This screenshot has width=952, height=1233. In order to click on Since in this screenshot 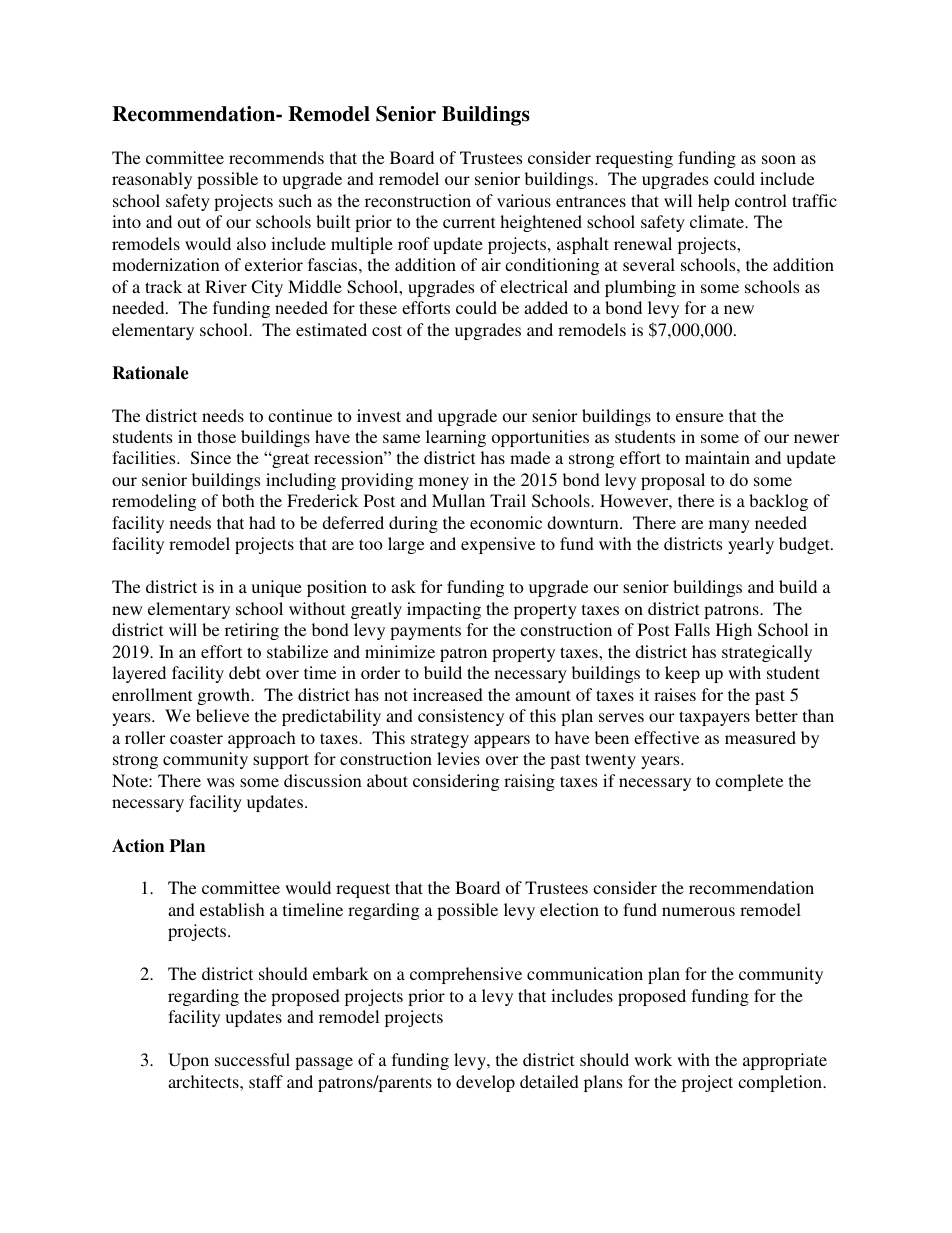, I will do `click(211, 458)`.
